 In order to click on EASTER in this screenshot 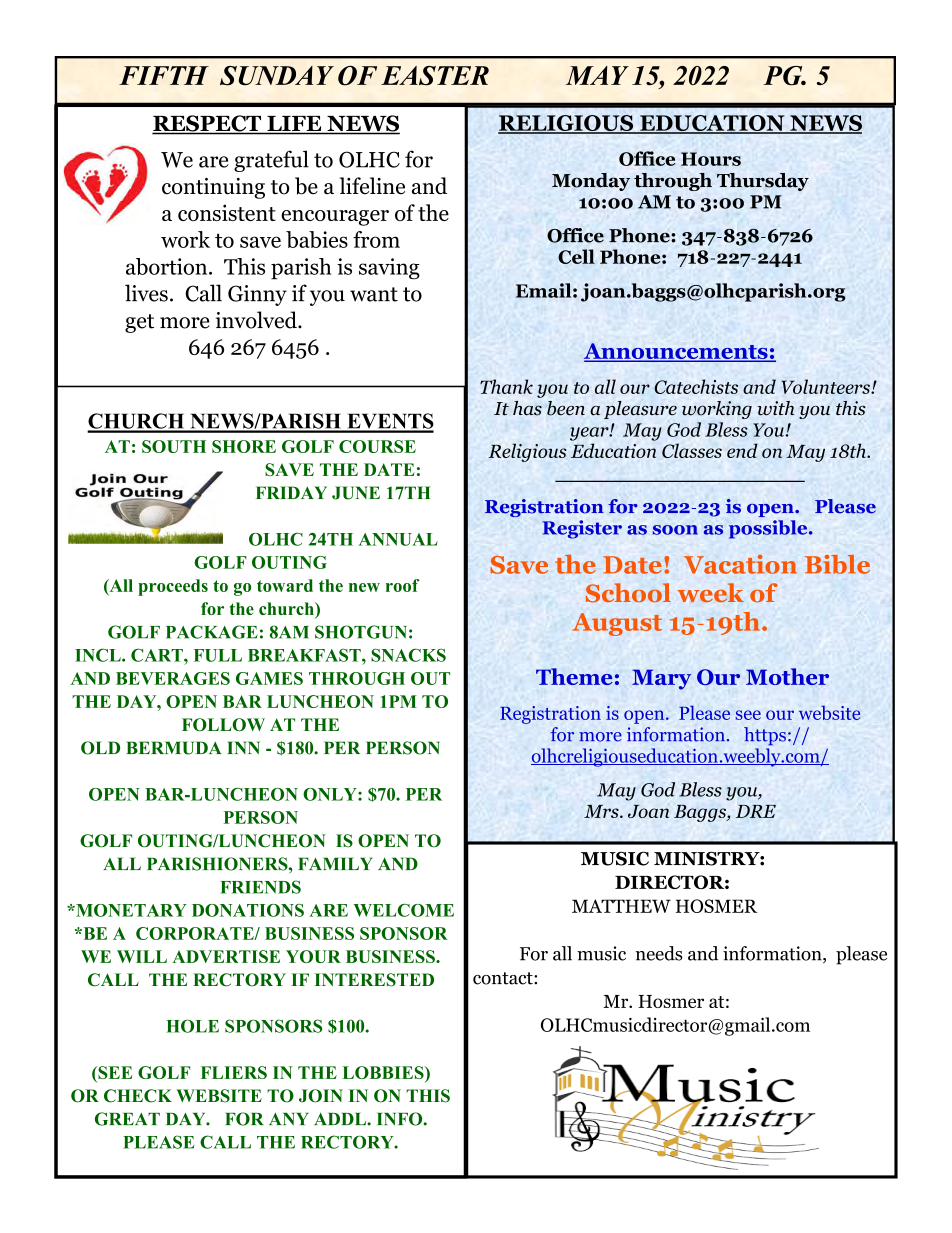, I will do `click(435, 76)`.
